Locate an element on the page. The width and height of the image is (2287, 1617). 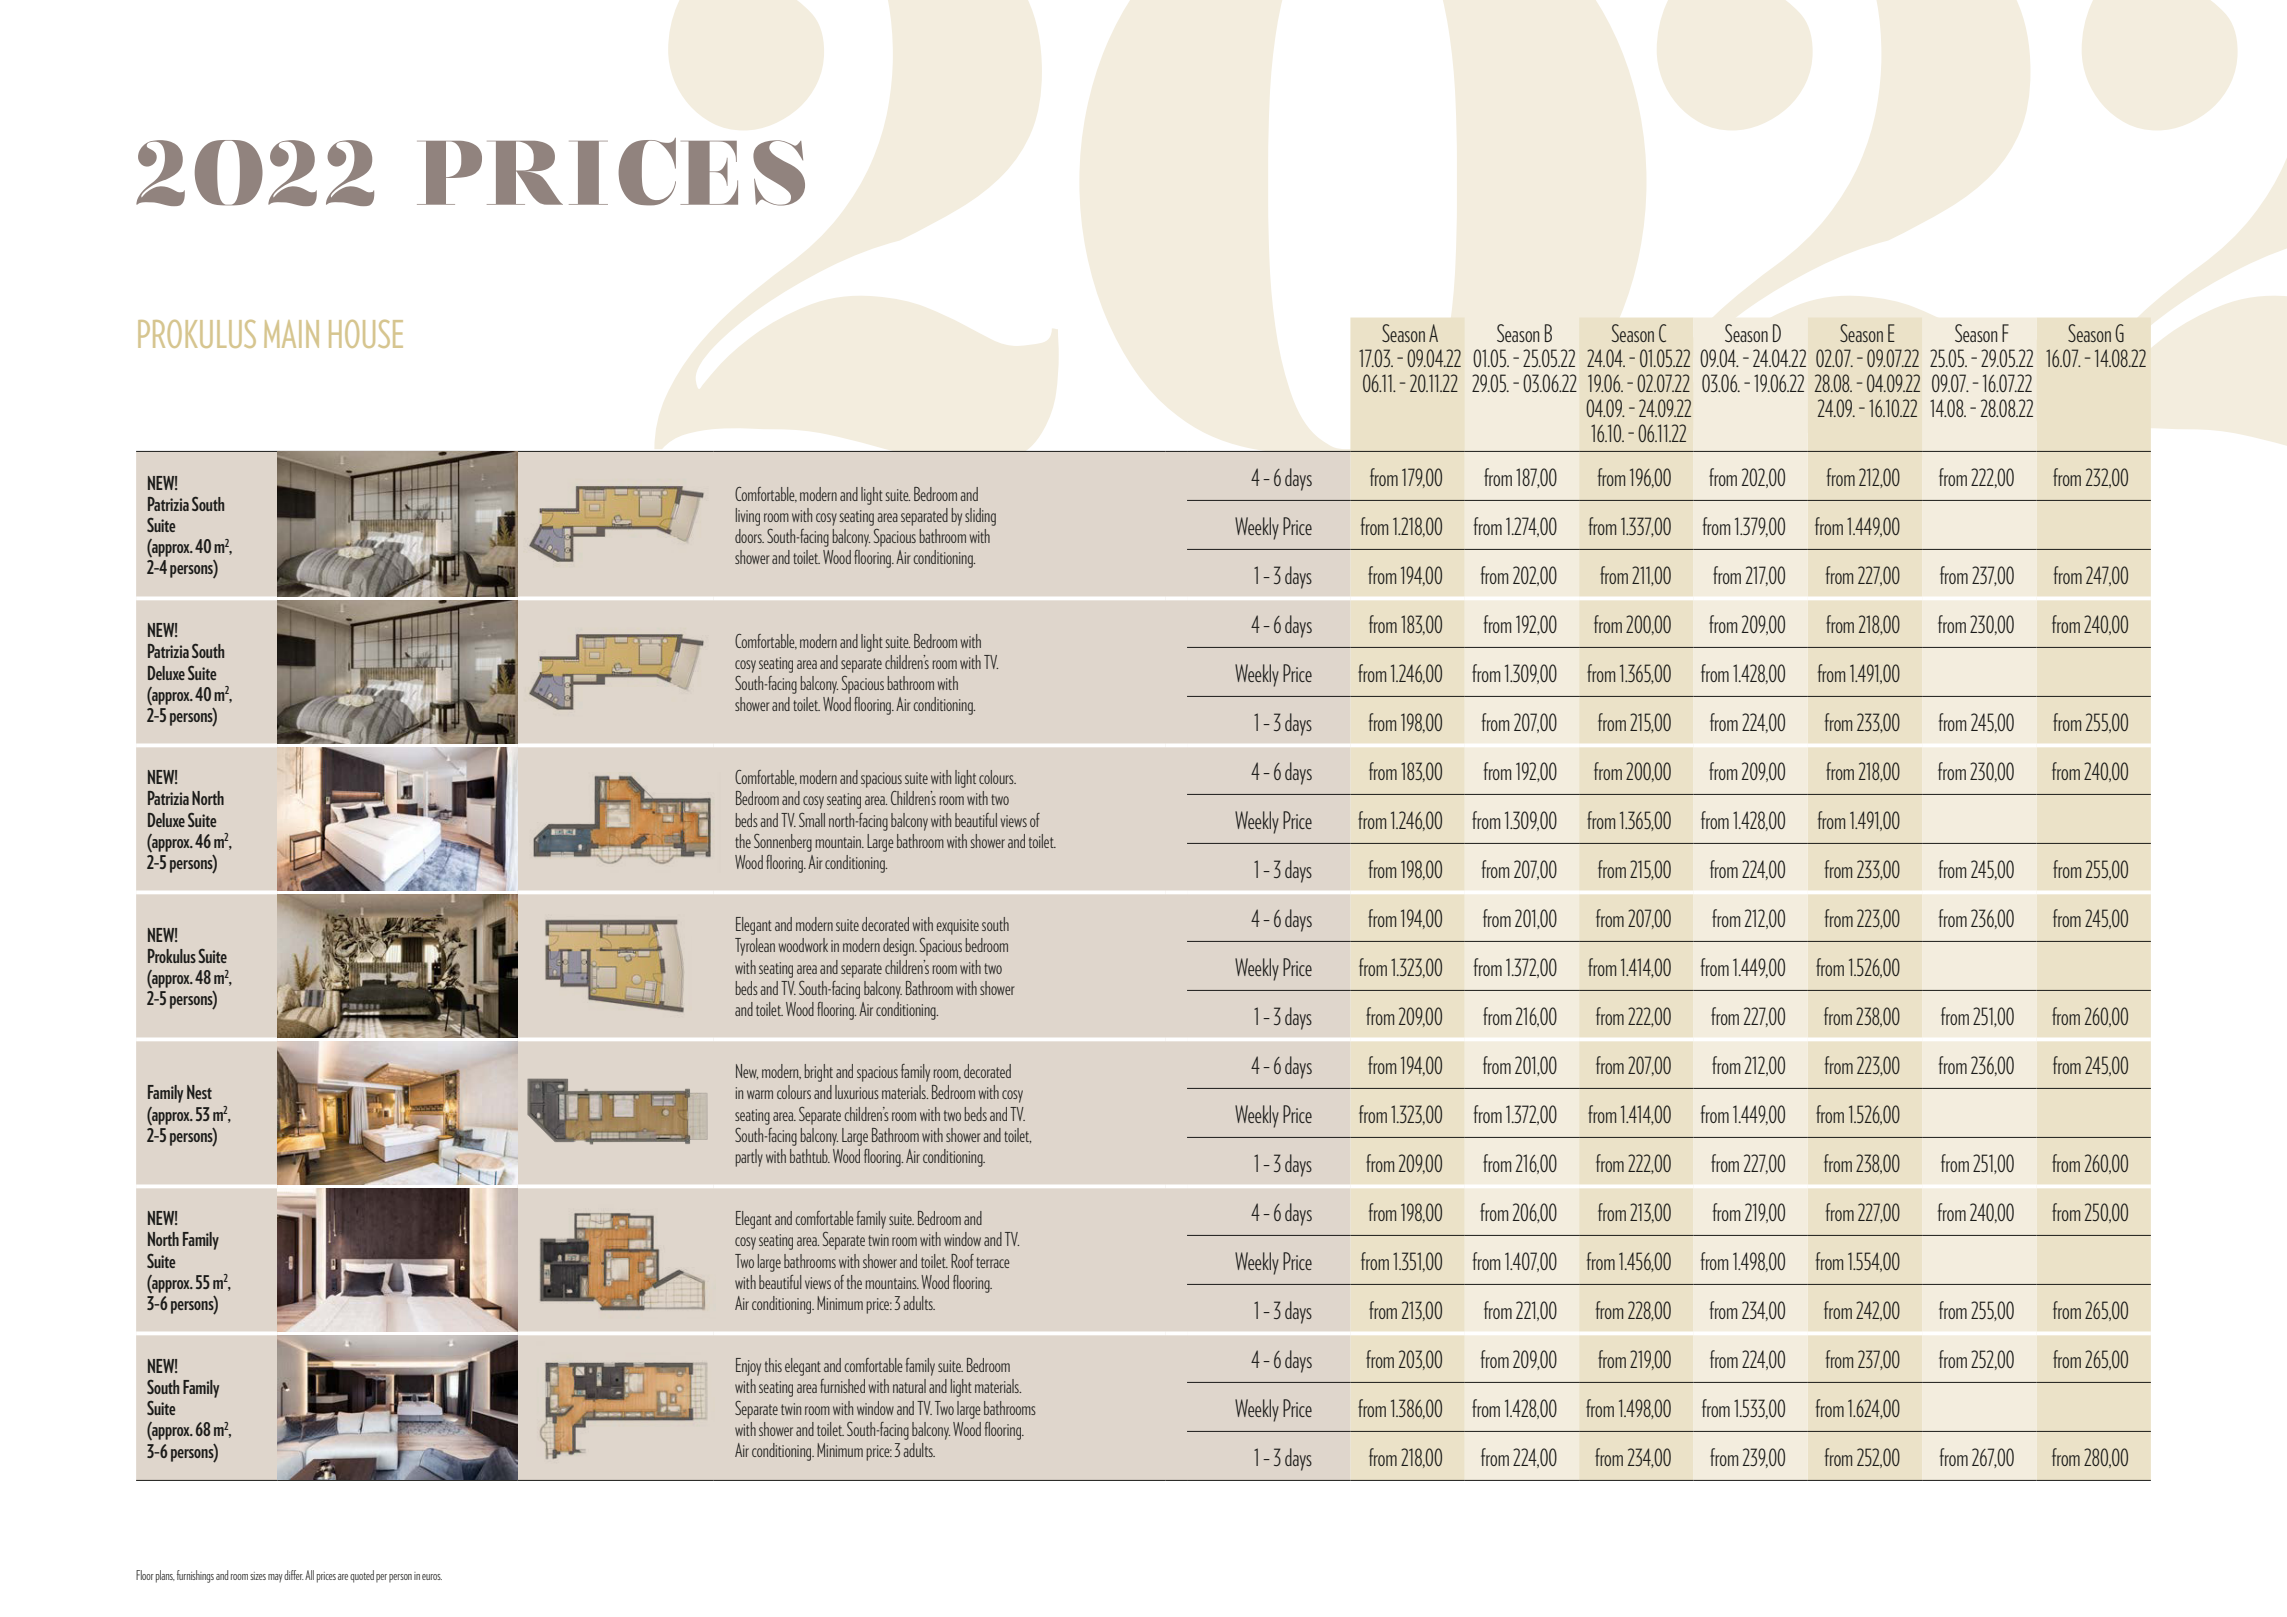
differ is located at coordinates (294, 1575).
